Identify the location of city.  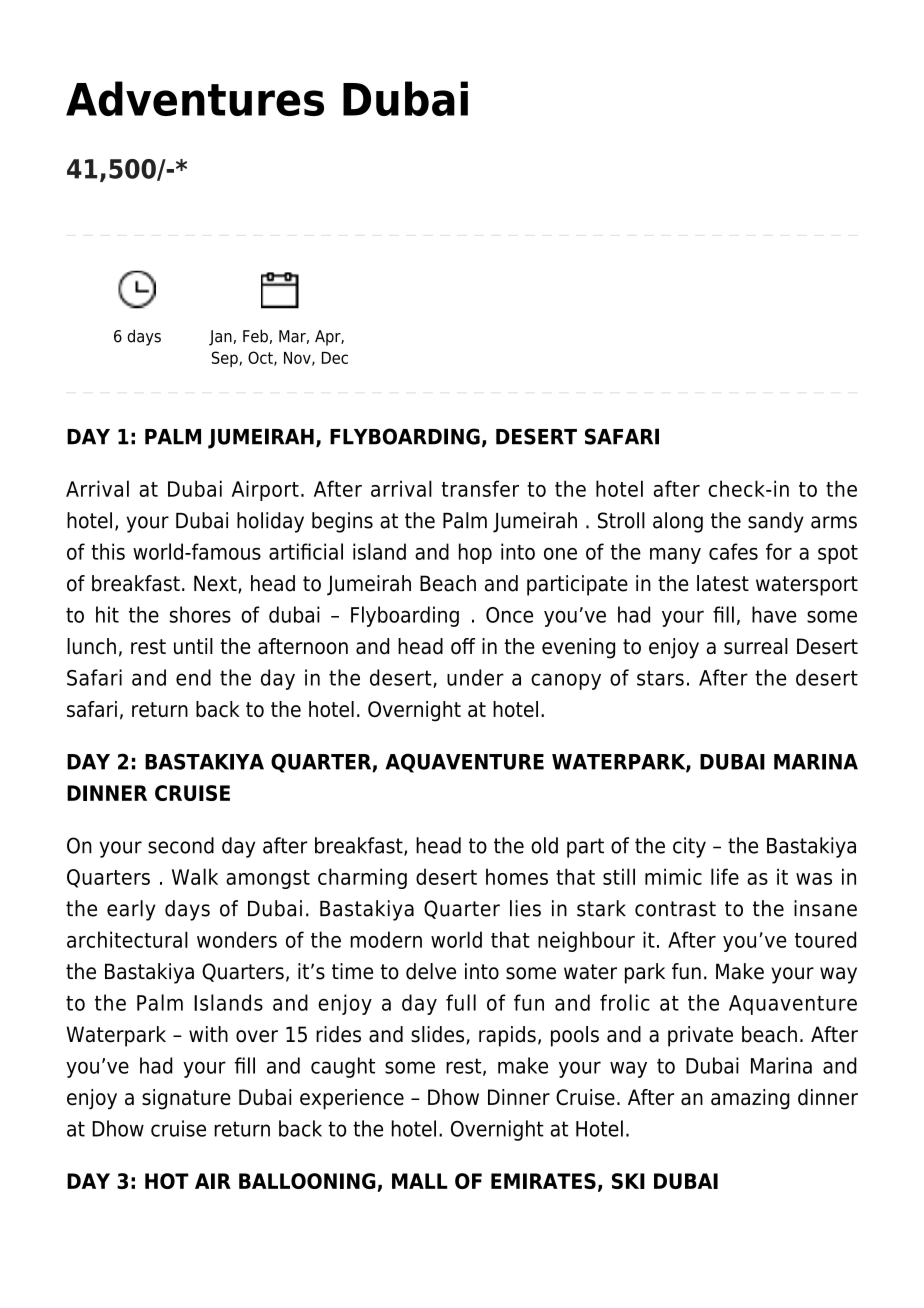
(689, 847).
